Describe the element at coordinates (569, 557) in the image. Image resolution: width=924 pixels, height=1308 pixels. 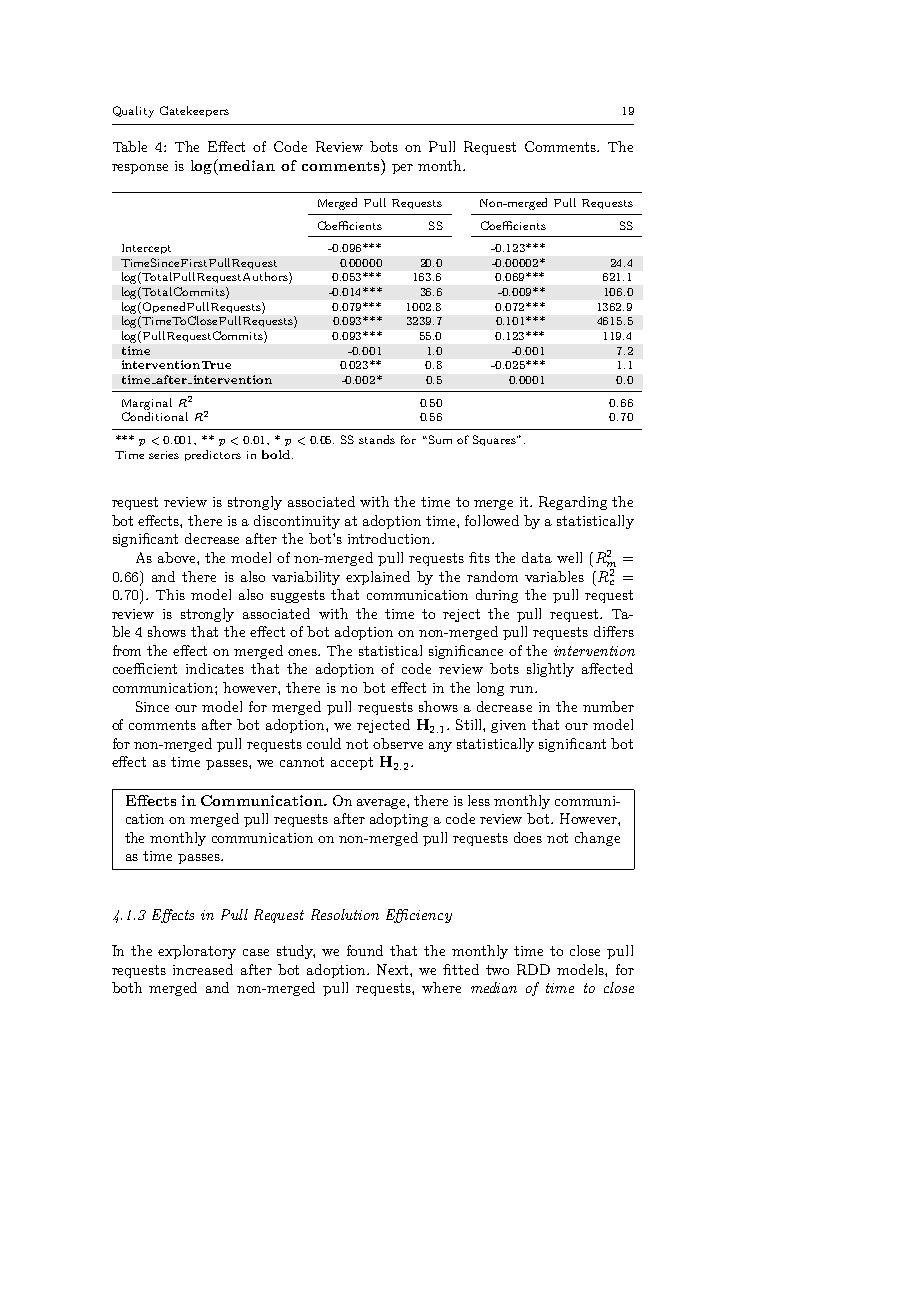
I see `well` at that location.
